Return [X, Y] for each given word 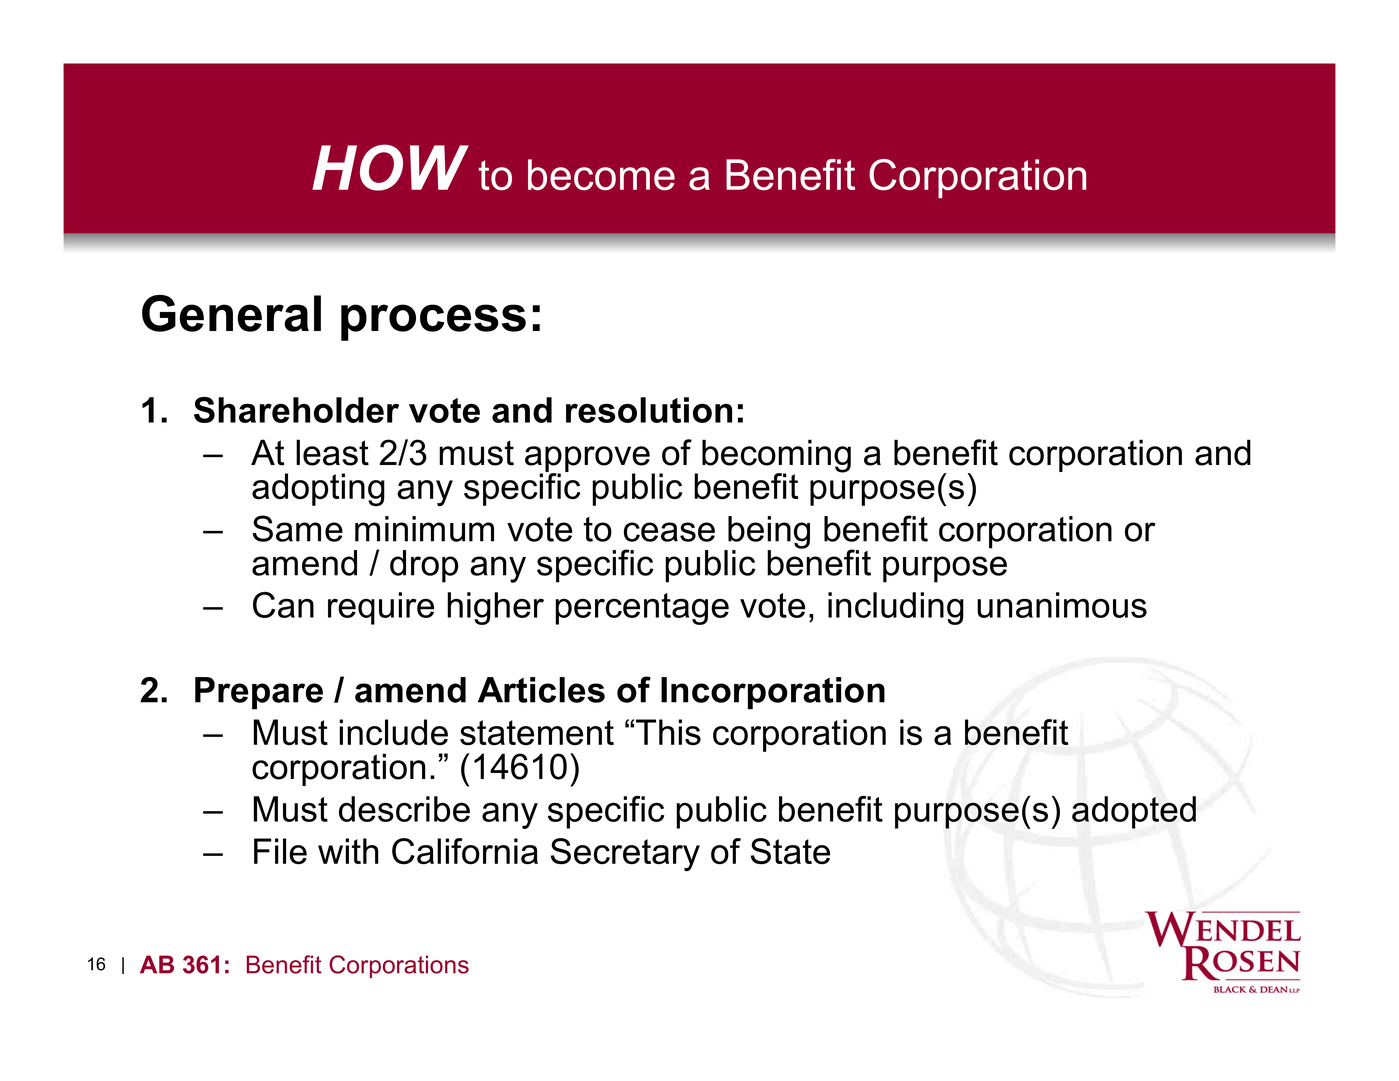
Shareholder [296, 410]
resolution [649, 410]
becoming [776, 457]
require [381, 608]
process [433, 322]
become [601, 174]
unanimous [1062, 605]
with [348, 851]
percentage [642, 609]
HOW [390, 167]
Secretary [625, 854]
